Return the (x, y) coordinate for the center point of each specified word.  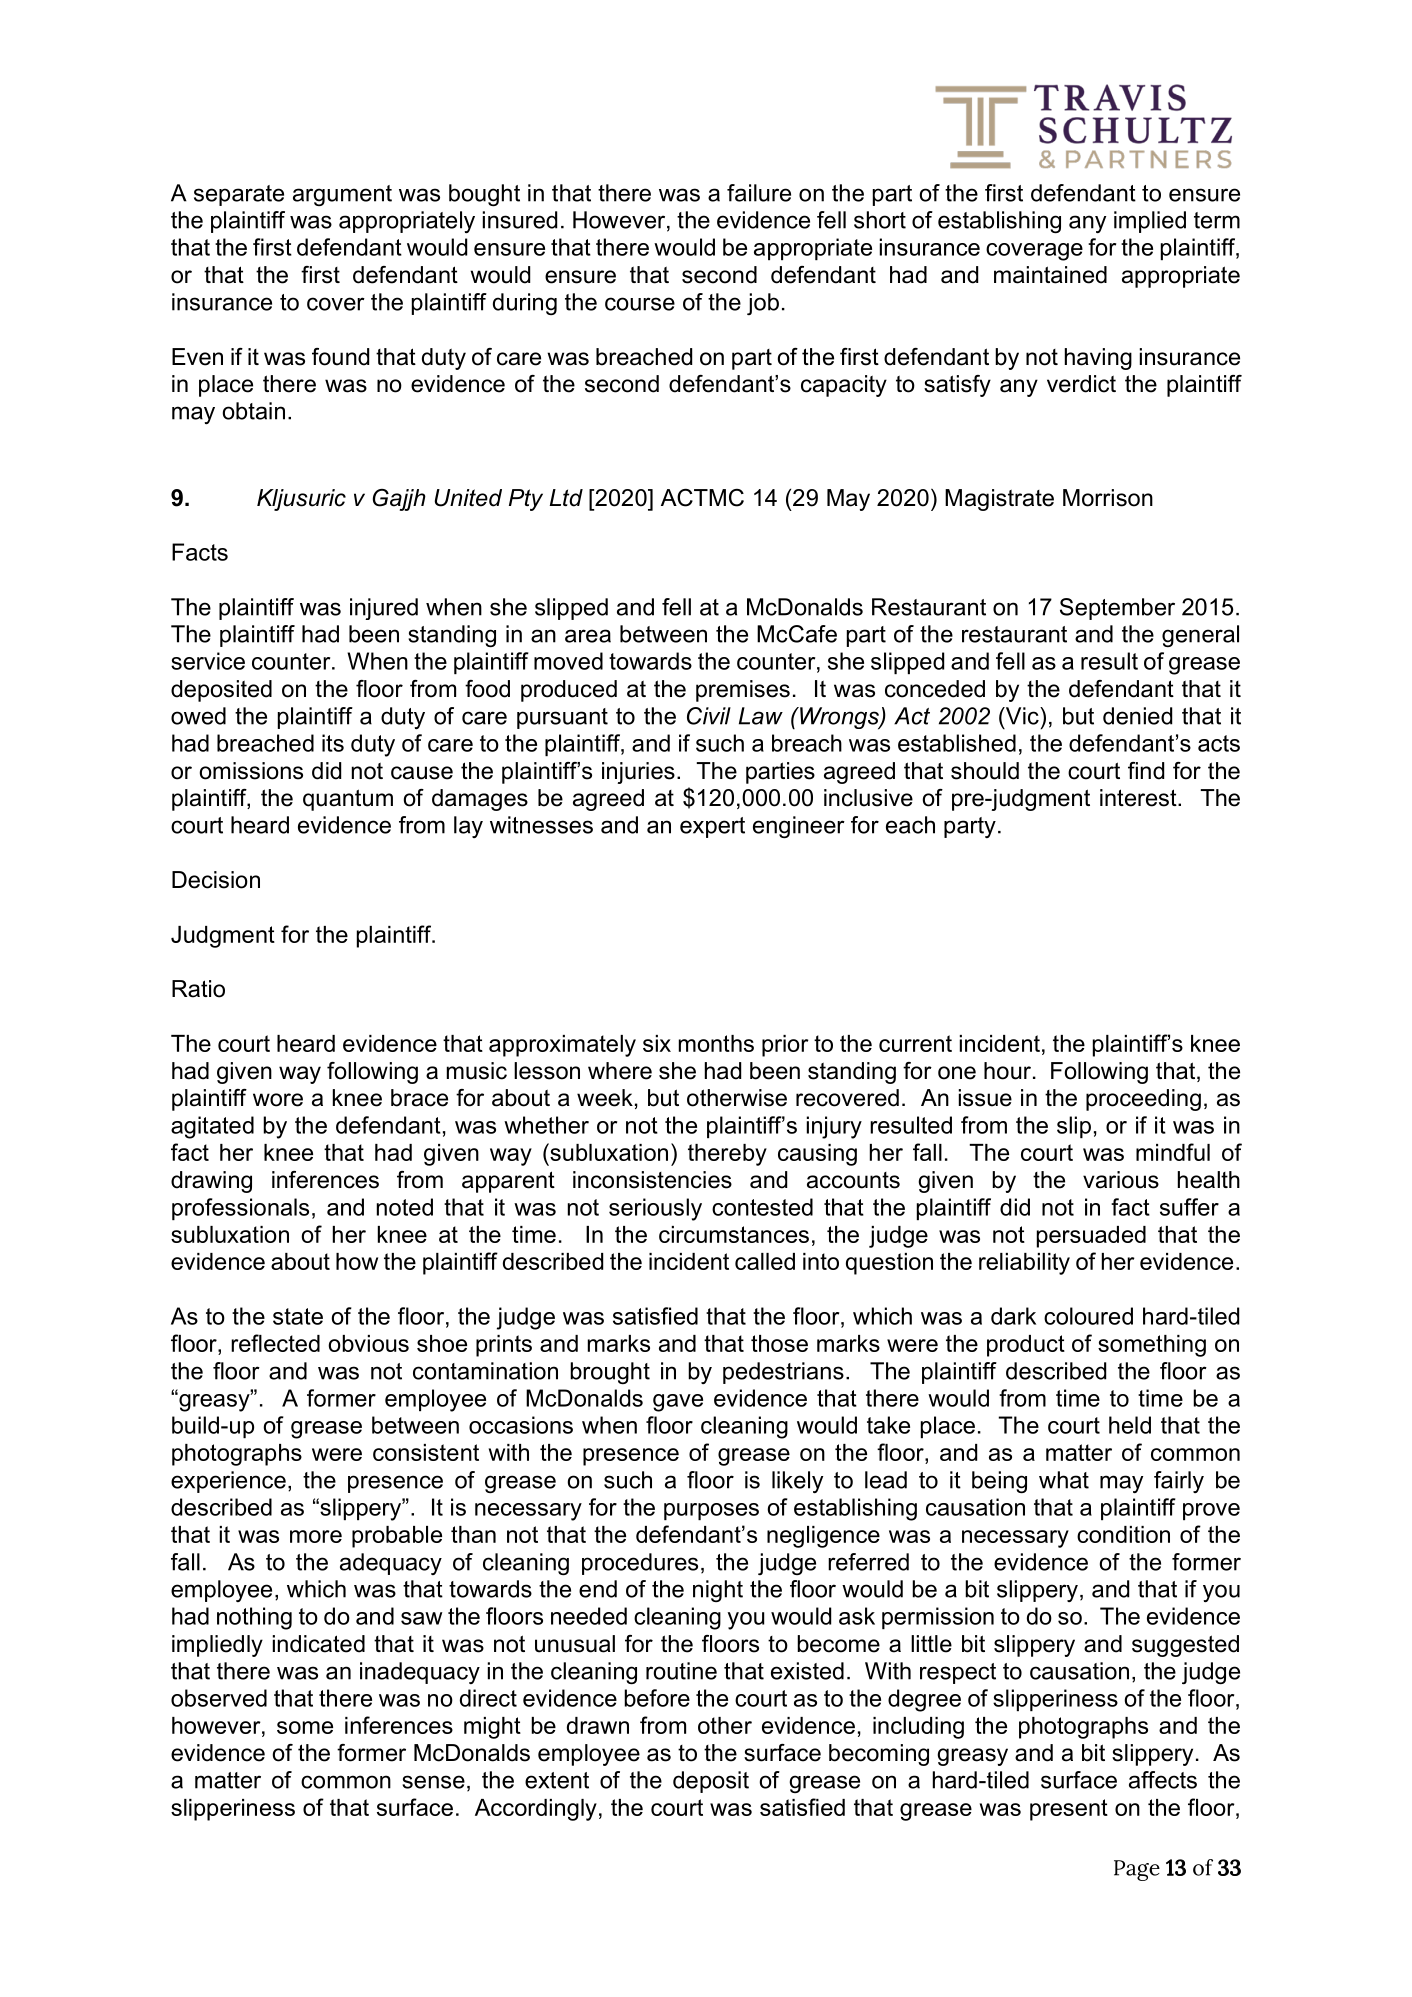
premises (743, 691)
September (1117, 609)
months (716, 1043)
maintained (1050, 275)
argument (342, 195)
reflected (275, 1343)
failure (759, 193)
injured (384, 609)
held (1130, 1425)
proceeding (1143, 1100)
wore (278, 1100)
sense (433, 1782)
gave (678, 1403)
